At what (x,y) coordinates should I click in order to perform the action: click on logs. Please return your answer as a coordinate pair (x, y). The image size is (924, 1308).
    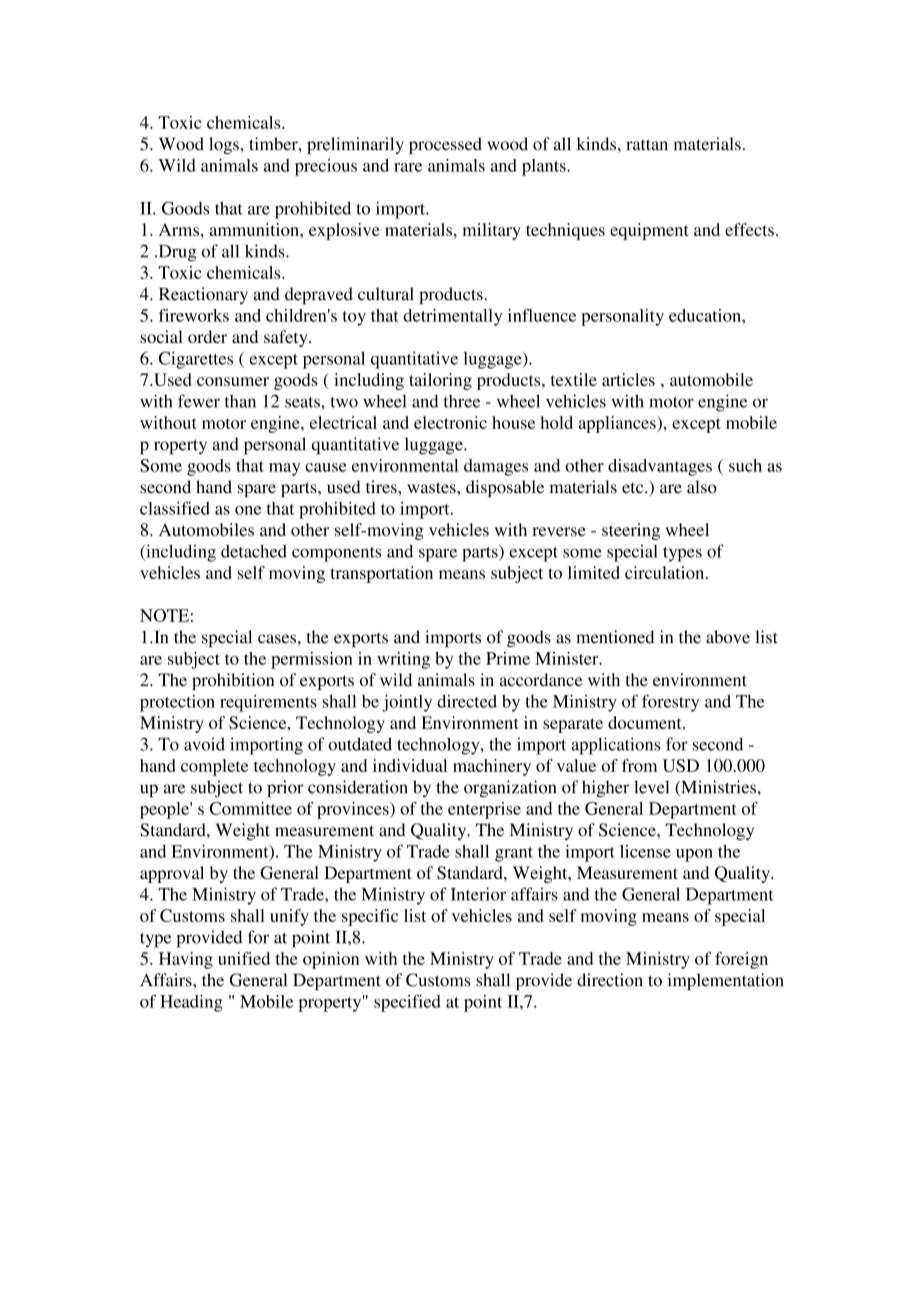
    Looking at the image, I should click on (225, 145).
